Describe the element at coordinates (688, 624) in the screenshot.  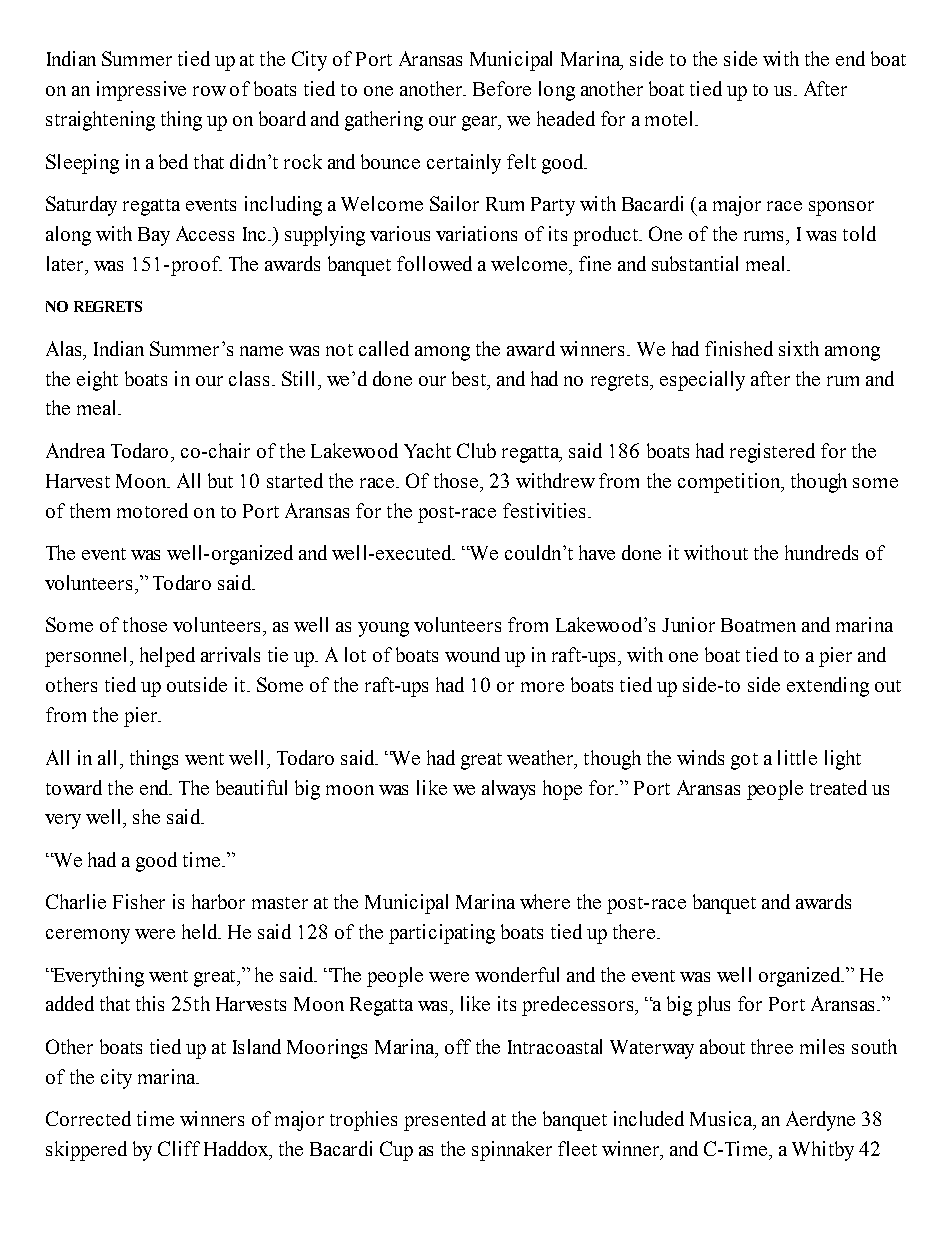
I see `Junior` at that location.
